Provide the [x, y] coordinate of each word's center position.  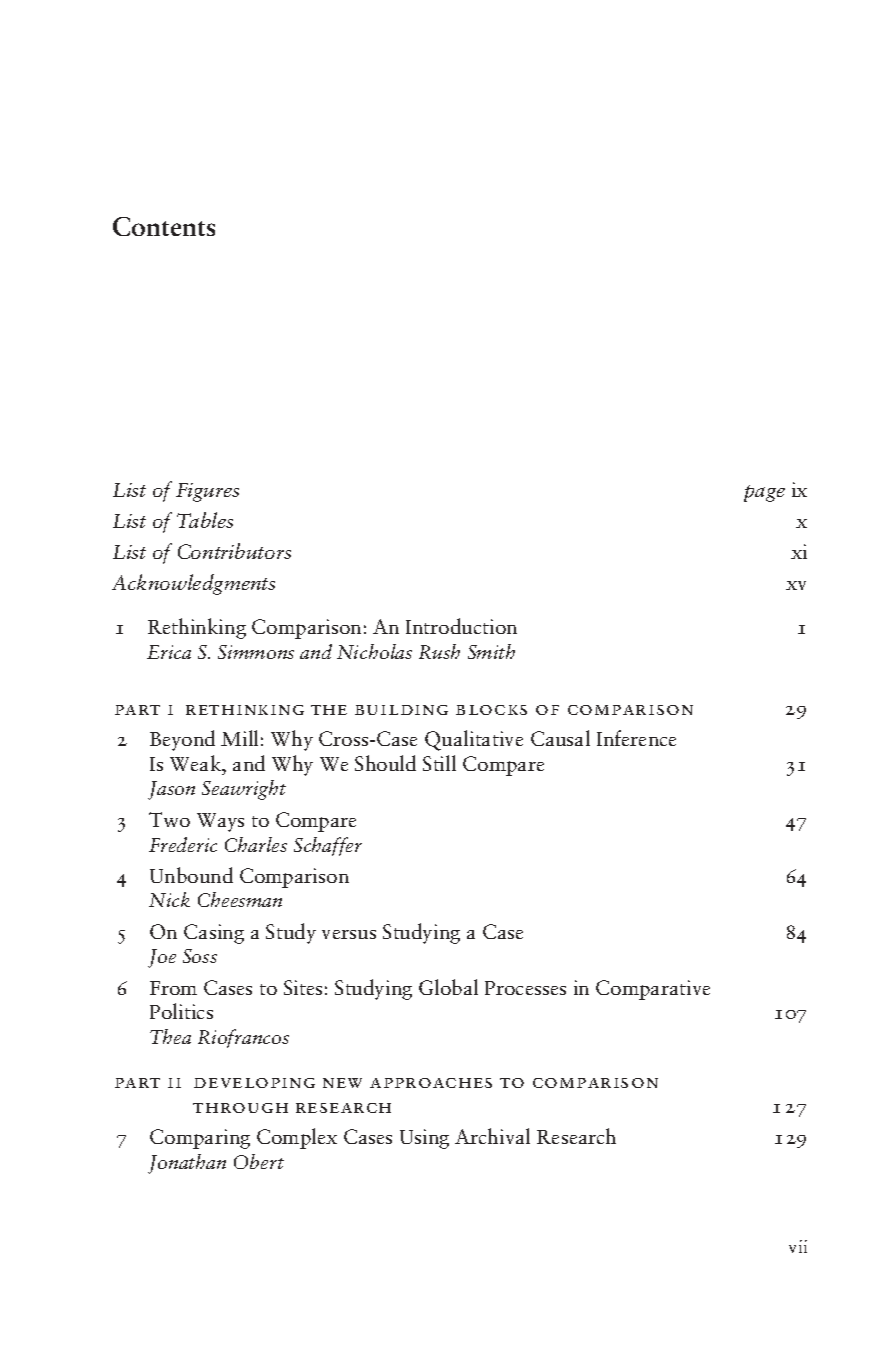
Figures [207, 492]
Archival [492, 1136]
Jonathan [187, 1164]
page [764, 493]
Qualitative [474, 740]
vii [798, 1246]
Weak [197, 763]
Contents [164, 226]
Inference [636, 738]
